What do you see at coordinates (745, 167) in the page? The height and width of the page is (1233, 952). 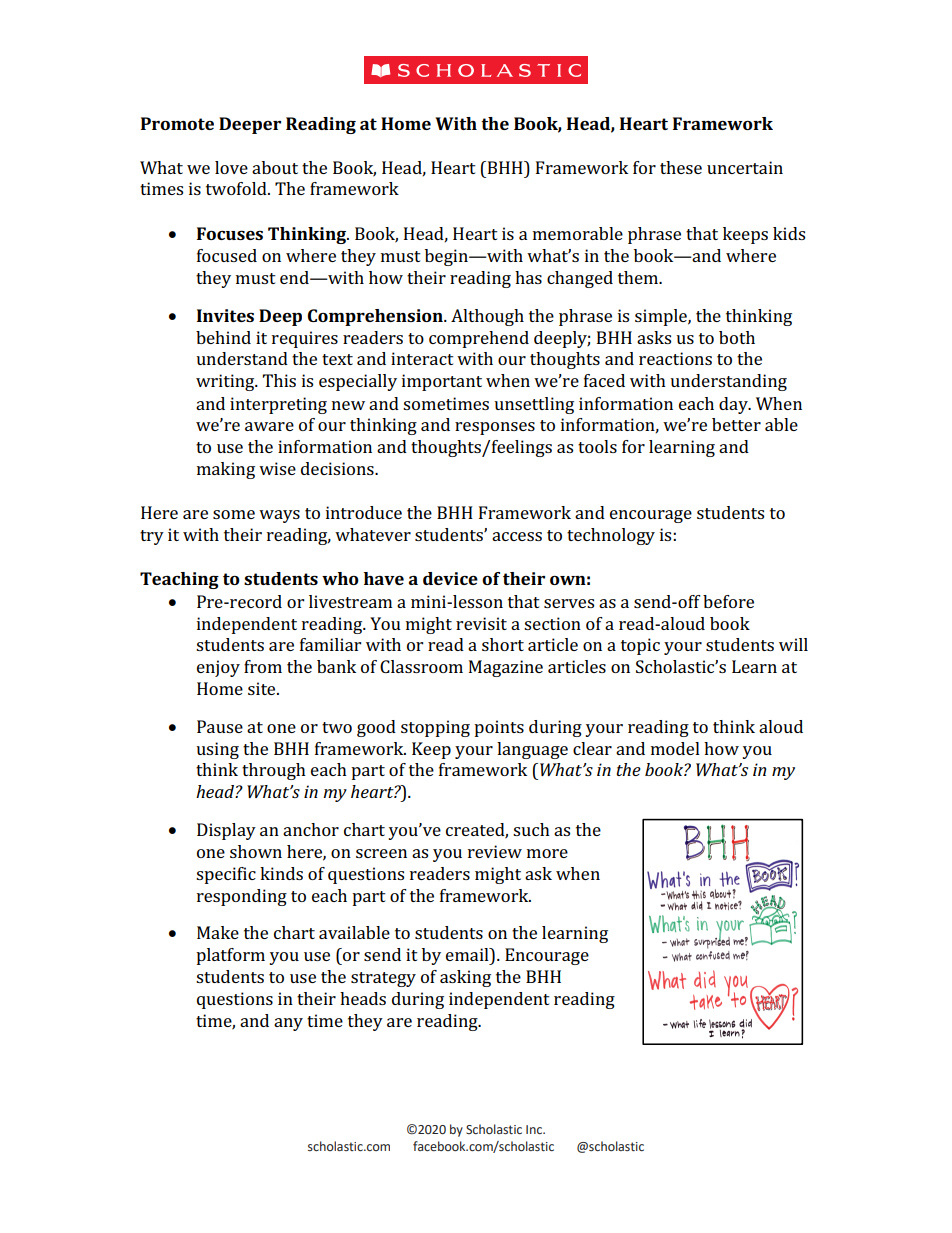 I see `uncertain` at bounding box center [745, 167].
